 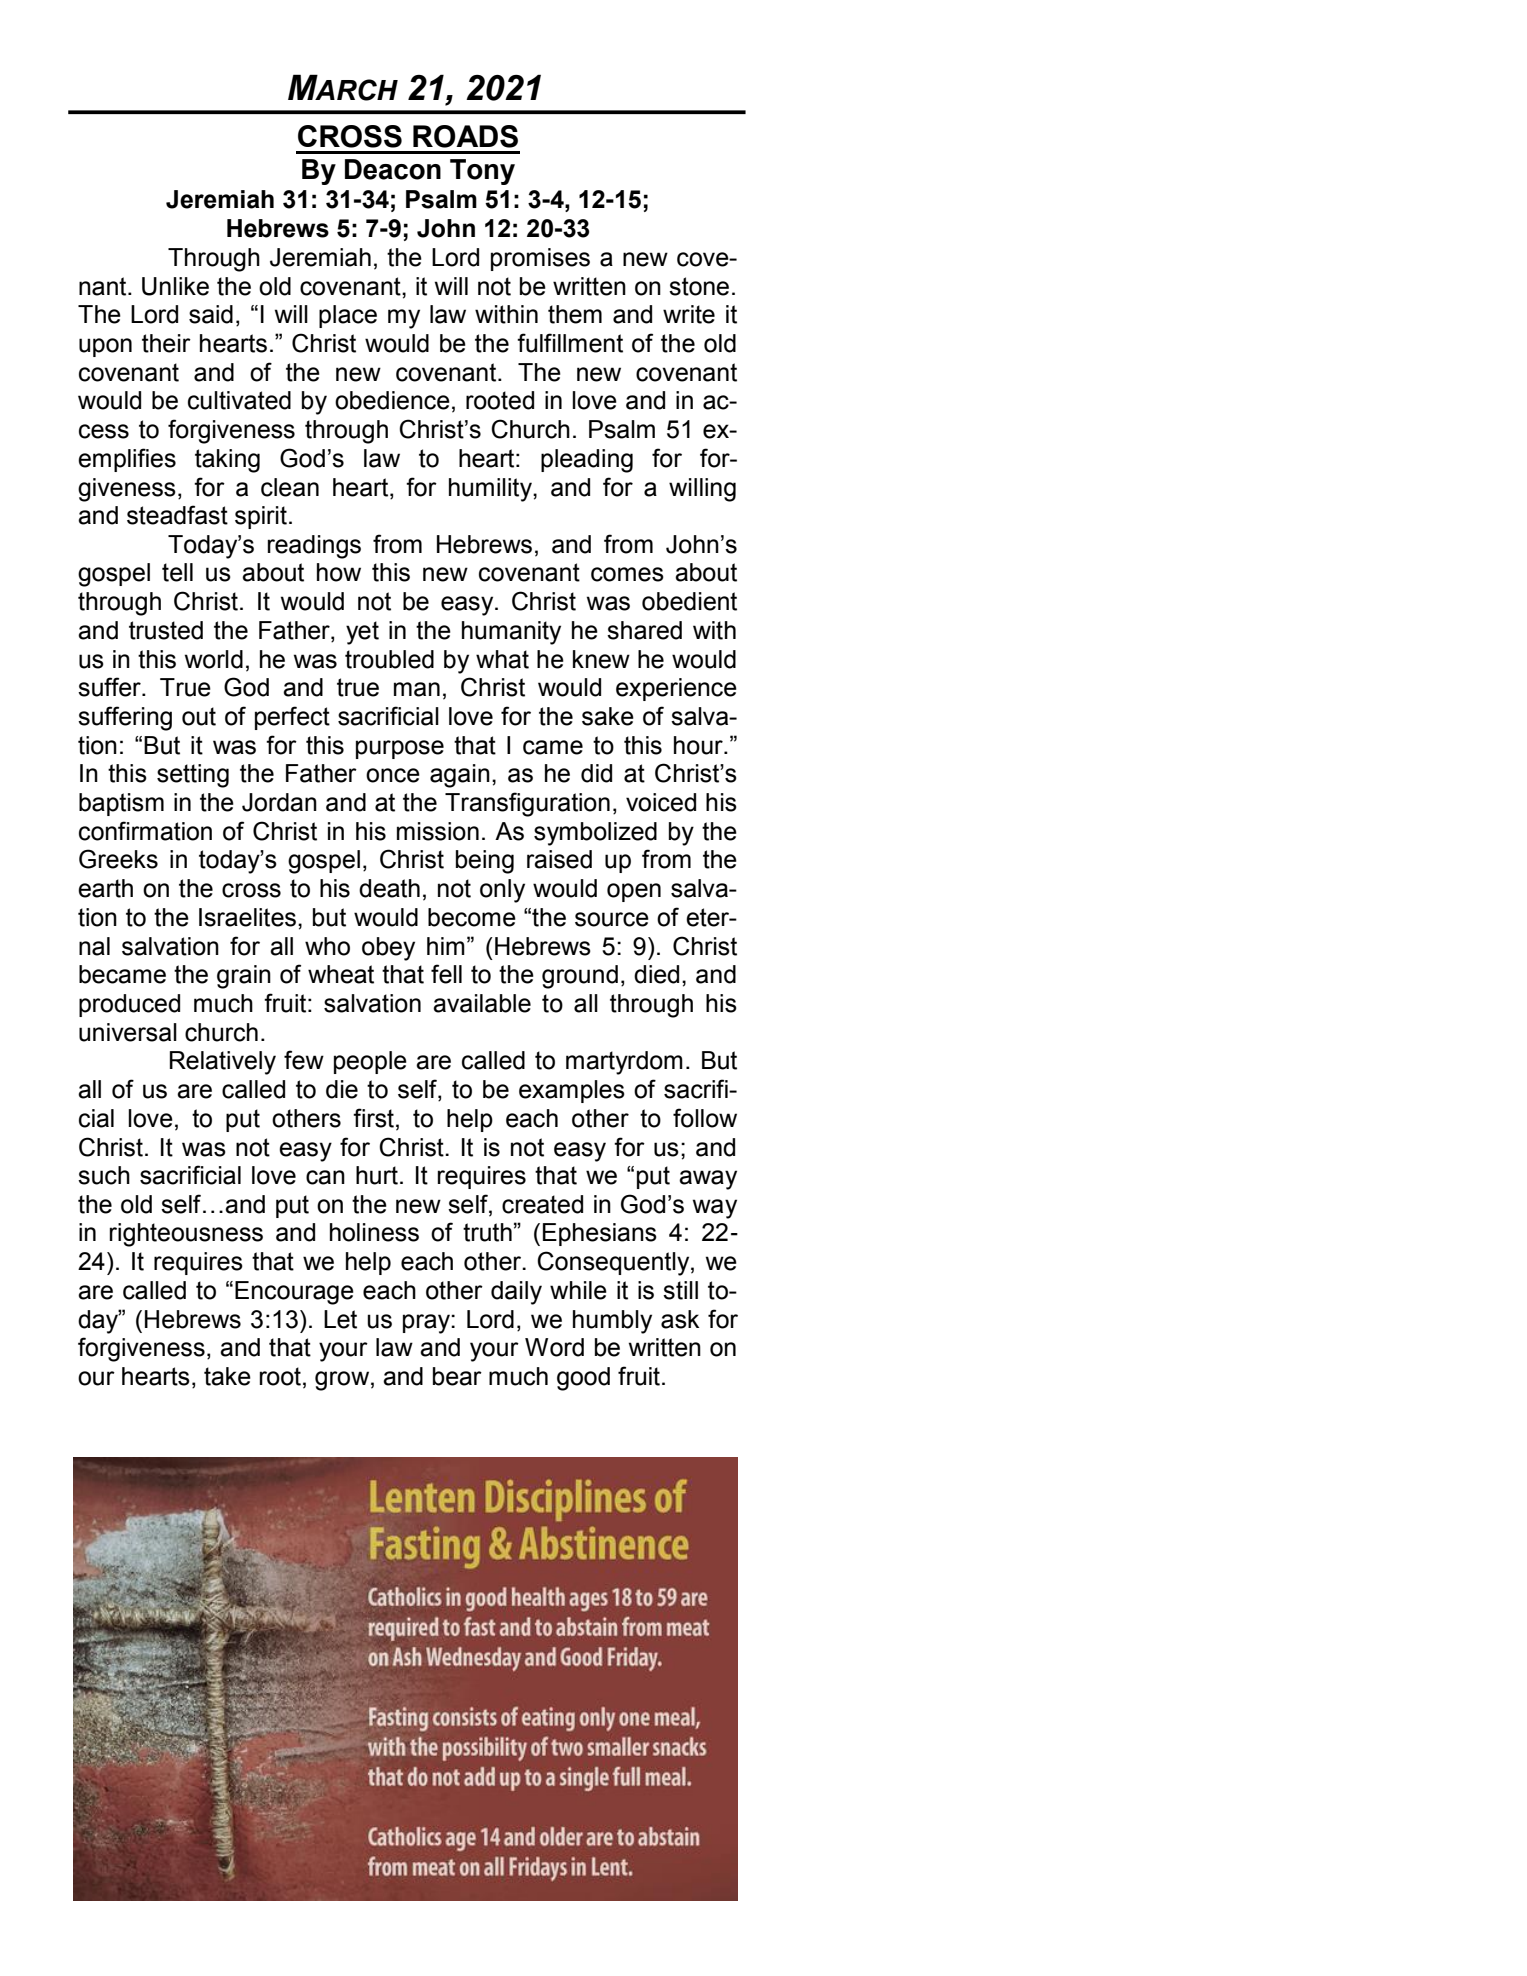 What do you see at coordinates (393, 169) in the page?
I see `Deacon` at bounding box center [393, 169].
